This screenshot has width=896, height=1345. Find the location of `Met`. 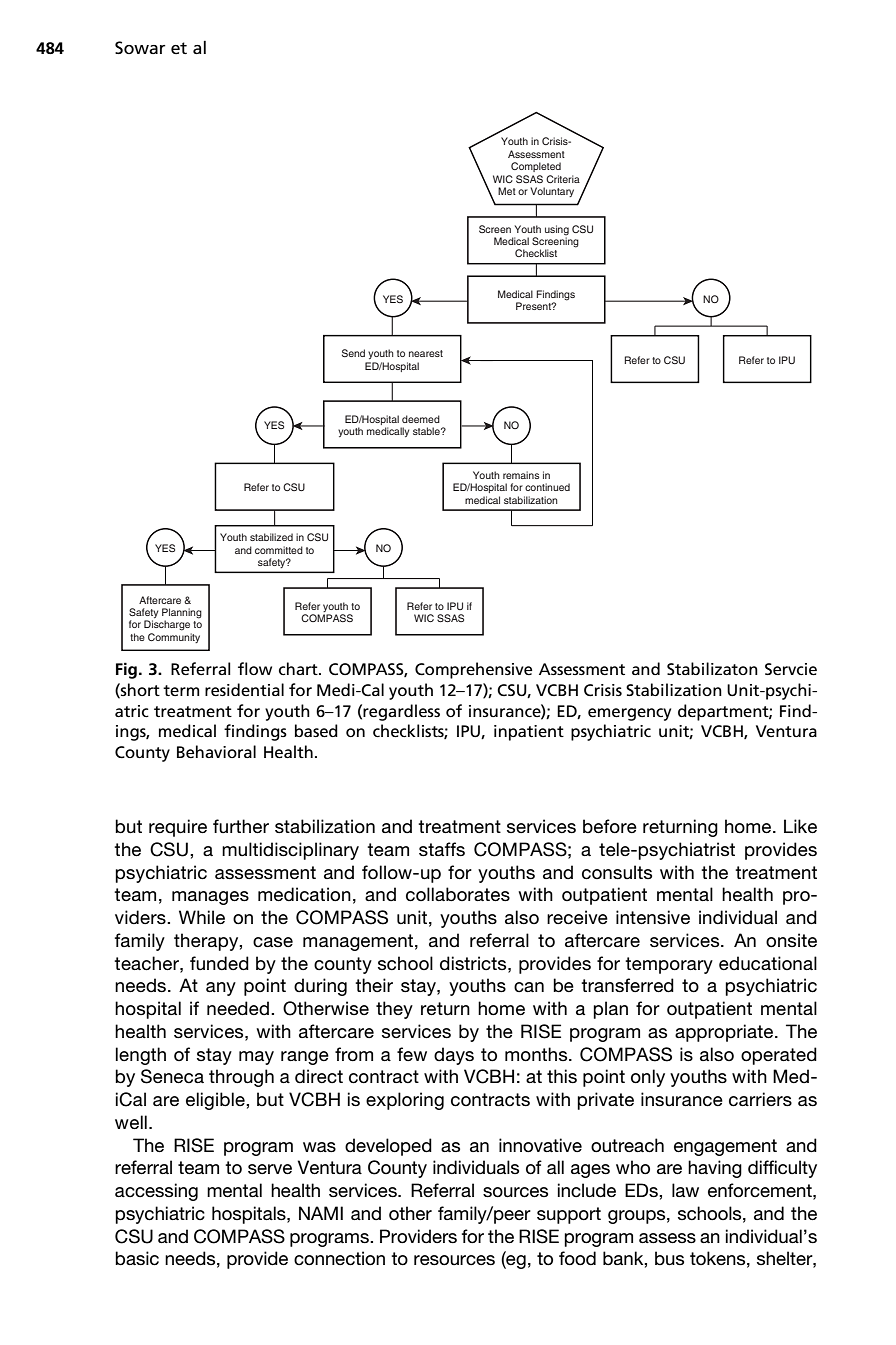

Met is located at coordinates (507, 191).
